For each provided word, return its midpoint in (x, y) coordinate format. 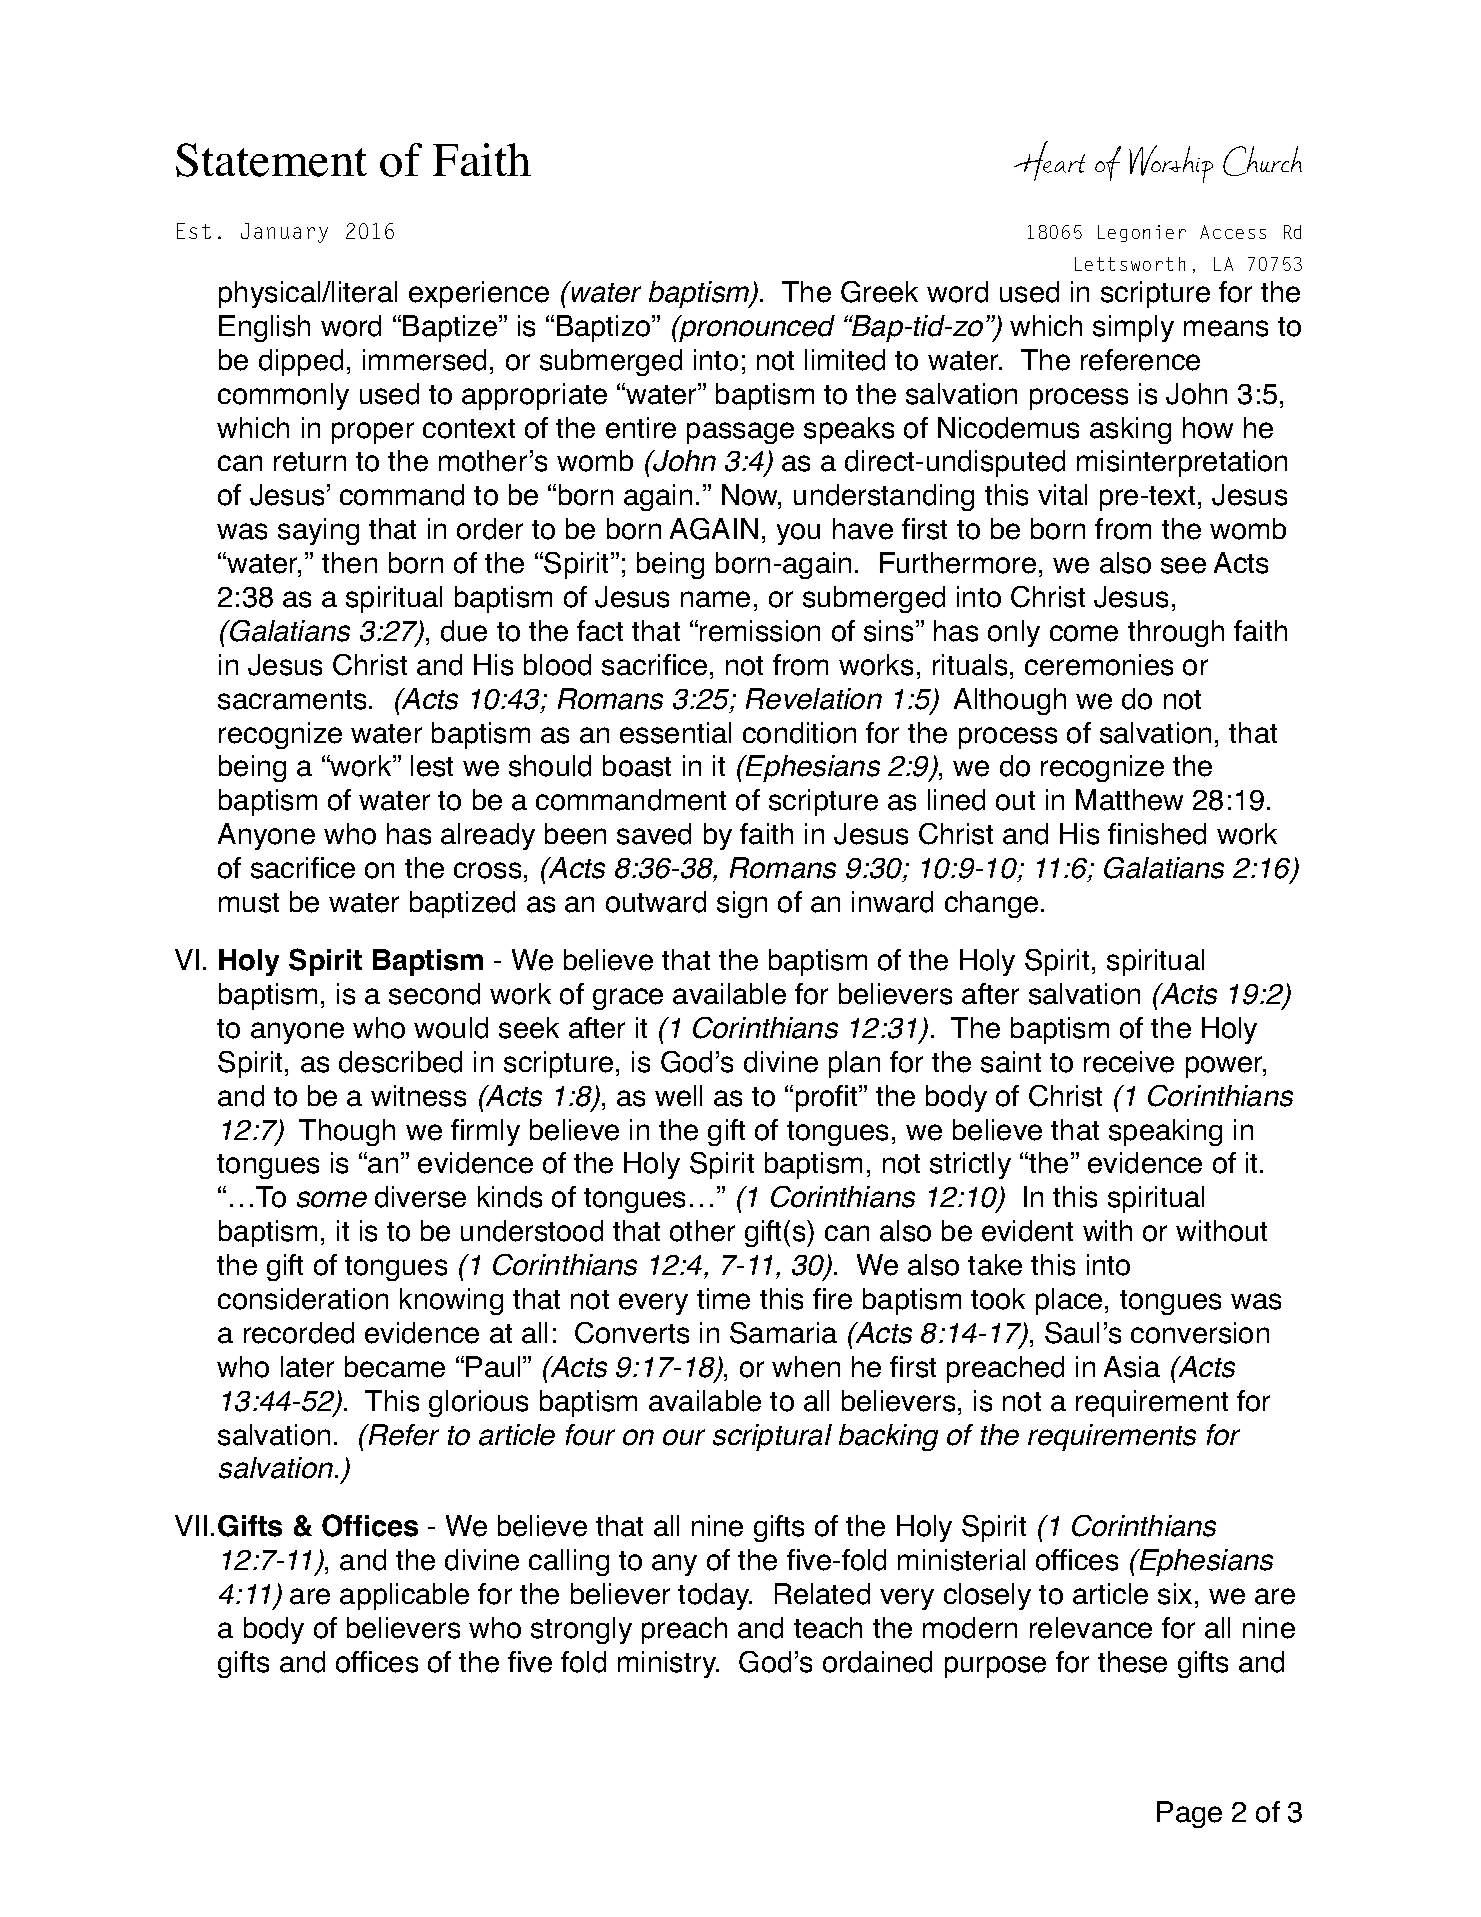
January (284, 233)
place (1069, 1301)
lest (432, 766)
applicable (404, 1596)
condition (799, 733)
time (723, 1299)
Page (1189, 1814)
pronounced (756, 328)
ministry (668, 1664)
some (332, 1199)
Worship (1171, 164)
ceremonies (1099, 665)
